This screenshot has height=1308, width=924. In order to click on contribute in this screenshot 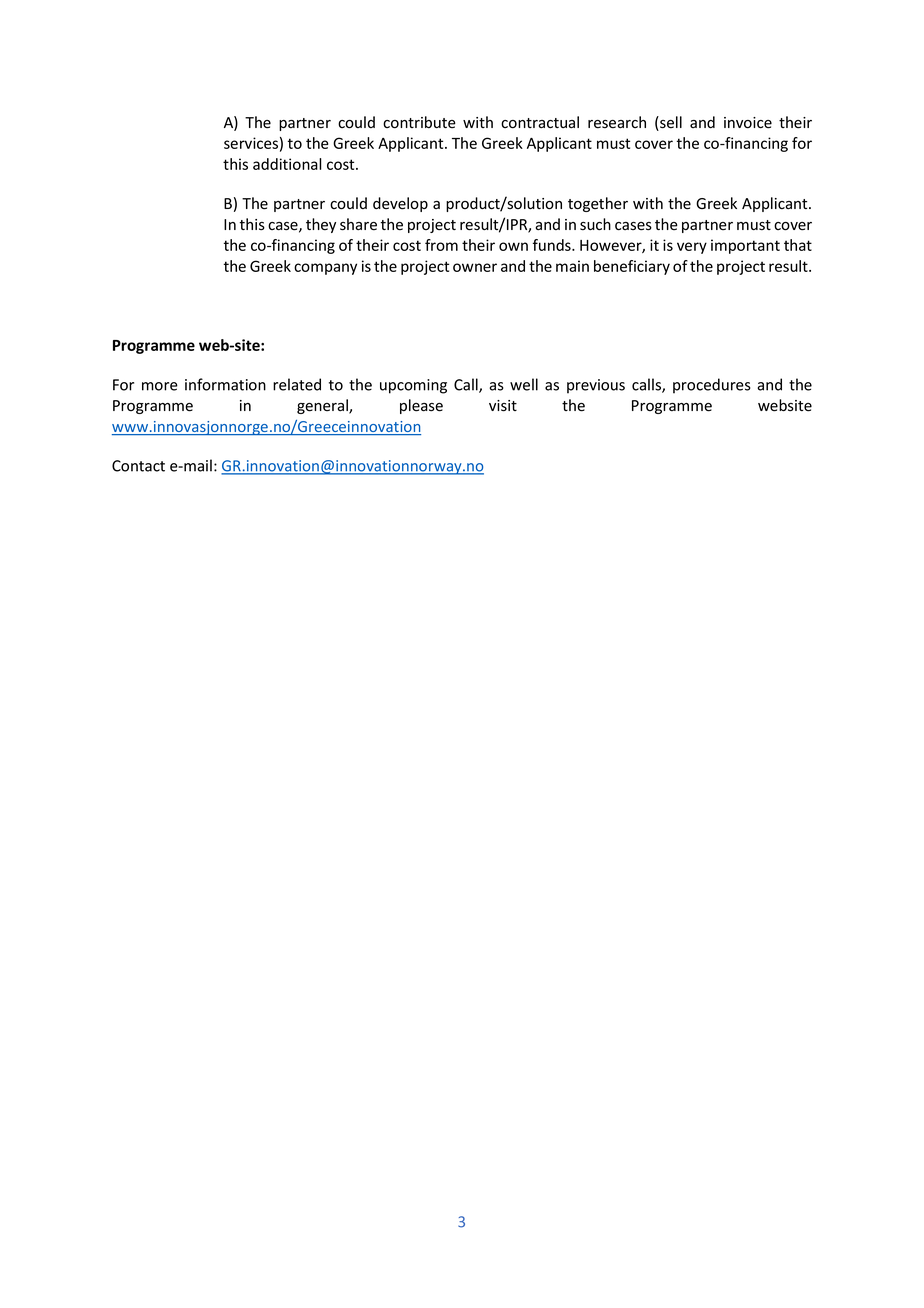, I will do `click(419, 122)`.
